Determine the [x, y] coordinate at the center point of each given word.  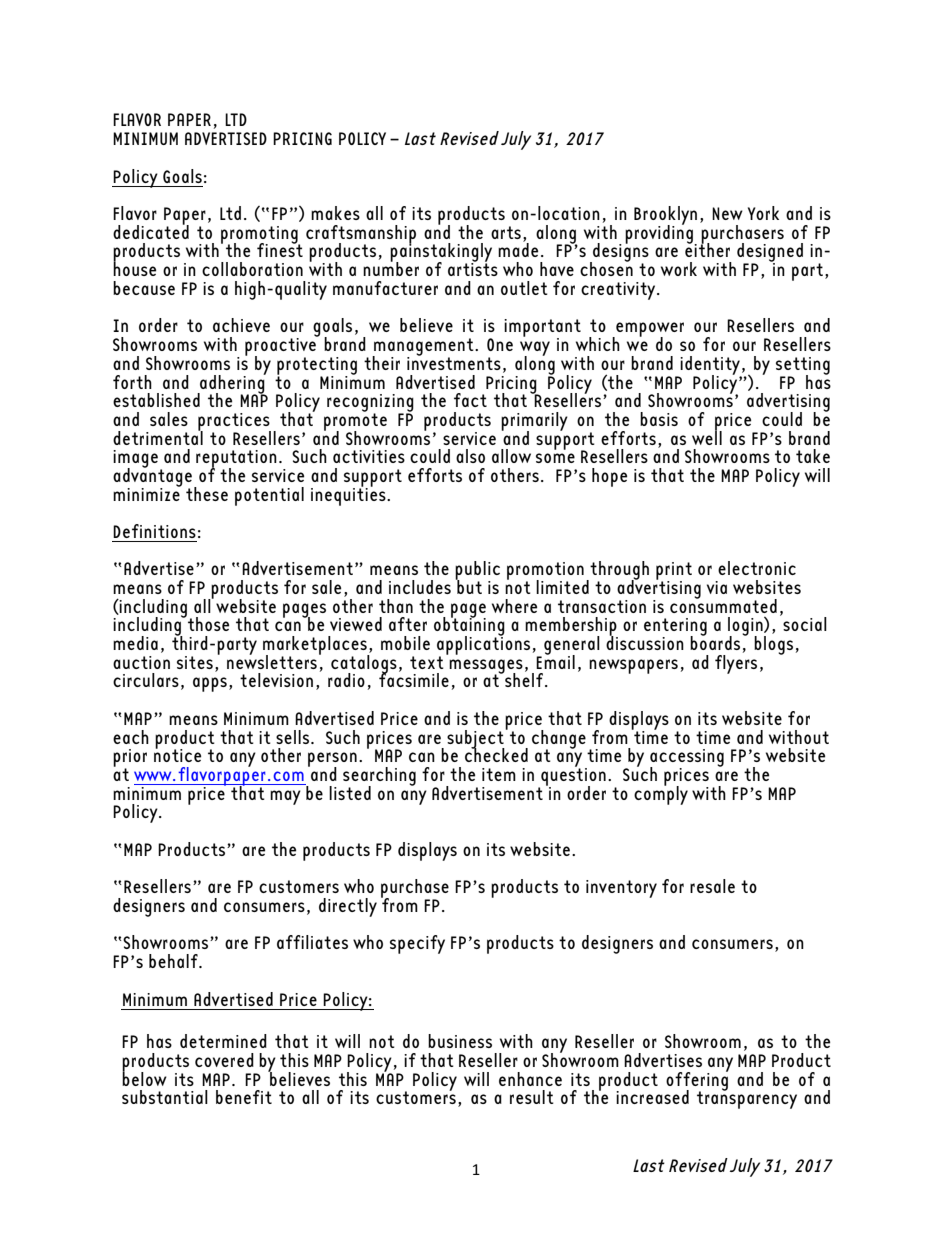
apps [210, 684]
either [707, 249]
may [285, 797]
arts [506, 232]
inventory [621, 889]
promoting [260, 236]
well [707, 436]
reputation [236, 460]
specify [417, 944]
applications [483, 645]
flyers [736, 663]
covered [224, 1060]
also [470, 456]
